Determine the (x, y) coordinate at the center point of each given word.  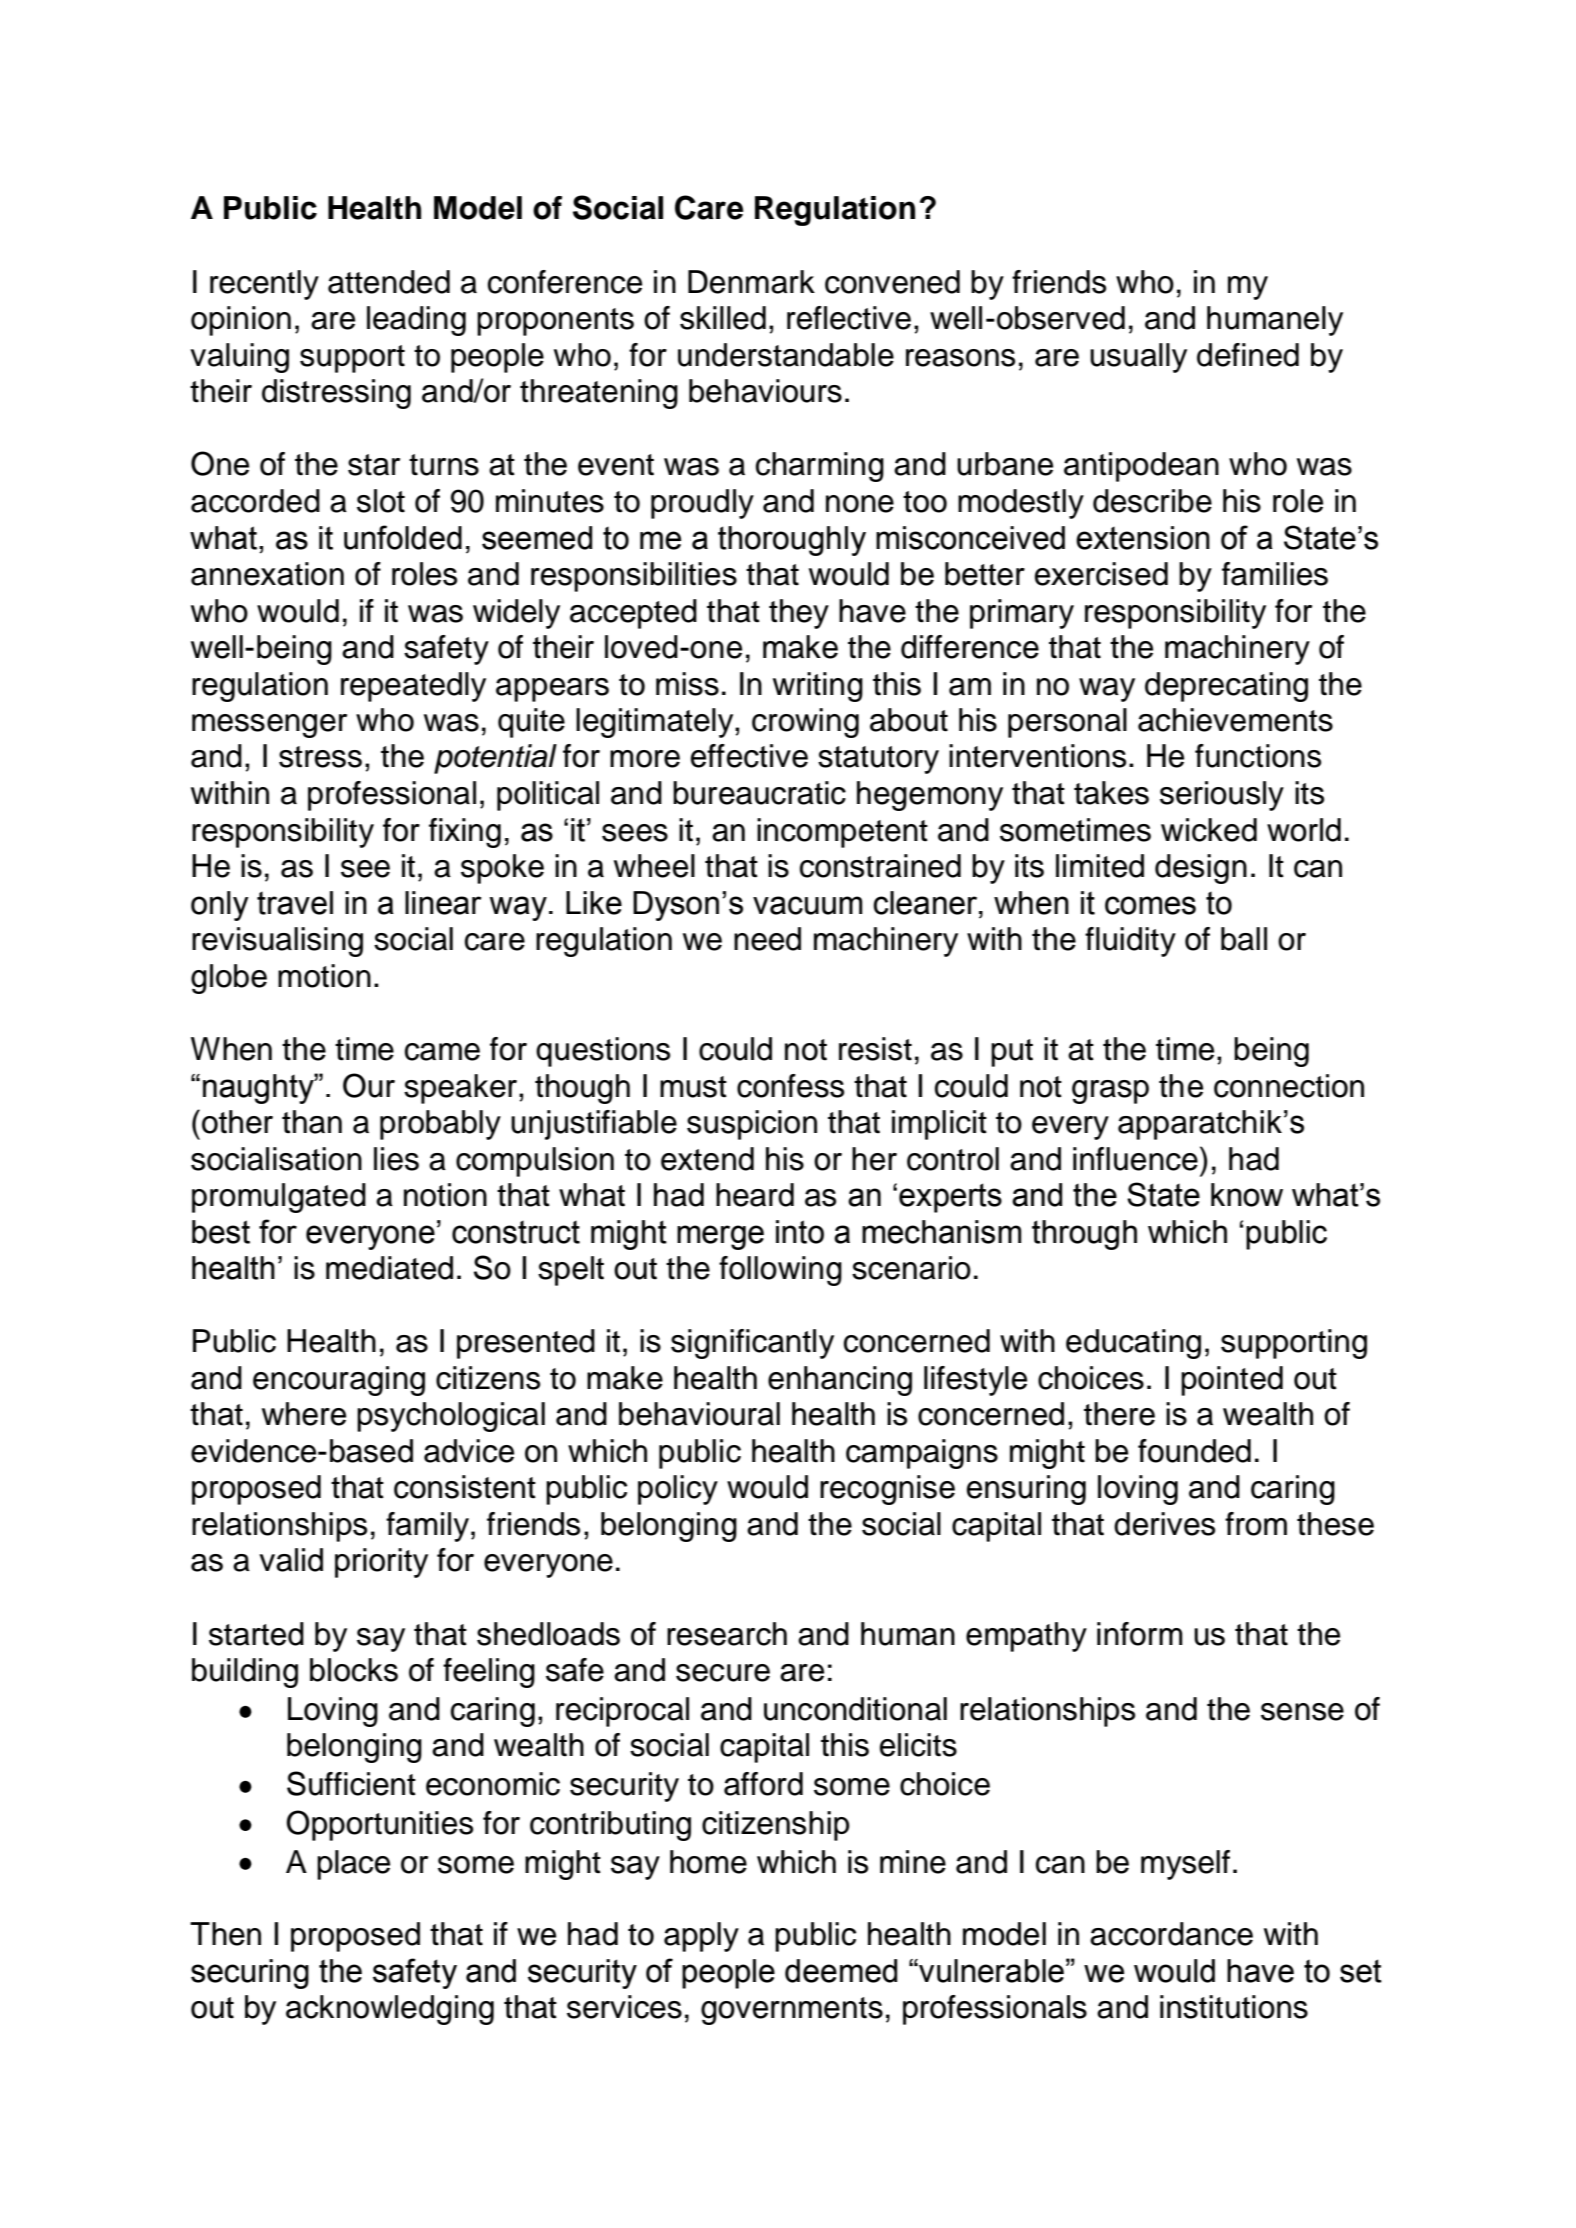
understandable (786, 355)
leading (416, 321)
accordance (1171, 1934)
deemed (841, 1971)
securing (250, 1974)
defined (1248, 355)
